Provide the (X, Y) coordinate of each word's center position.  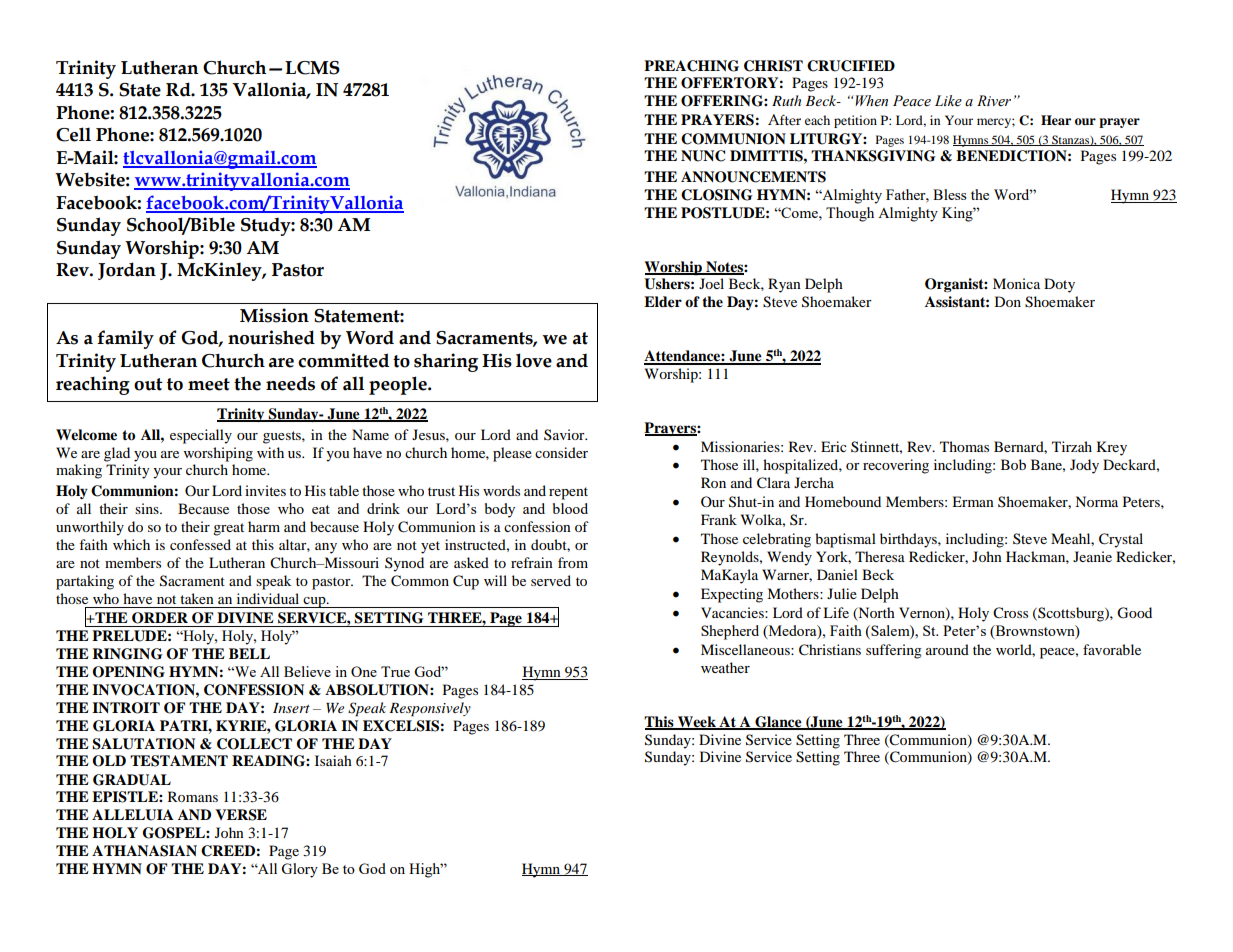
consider (561, 452)
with (270, 452)
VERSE (241, 815)
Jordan (127, 271)
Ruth (786, 100)
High (426, 870)
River (994, 101)
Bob (1013, 464)
